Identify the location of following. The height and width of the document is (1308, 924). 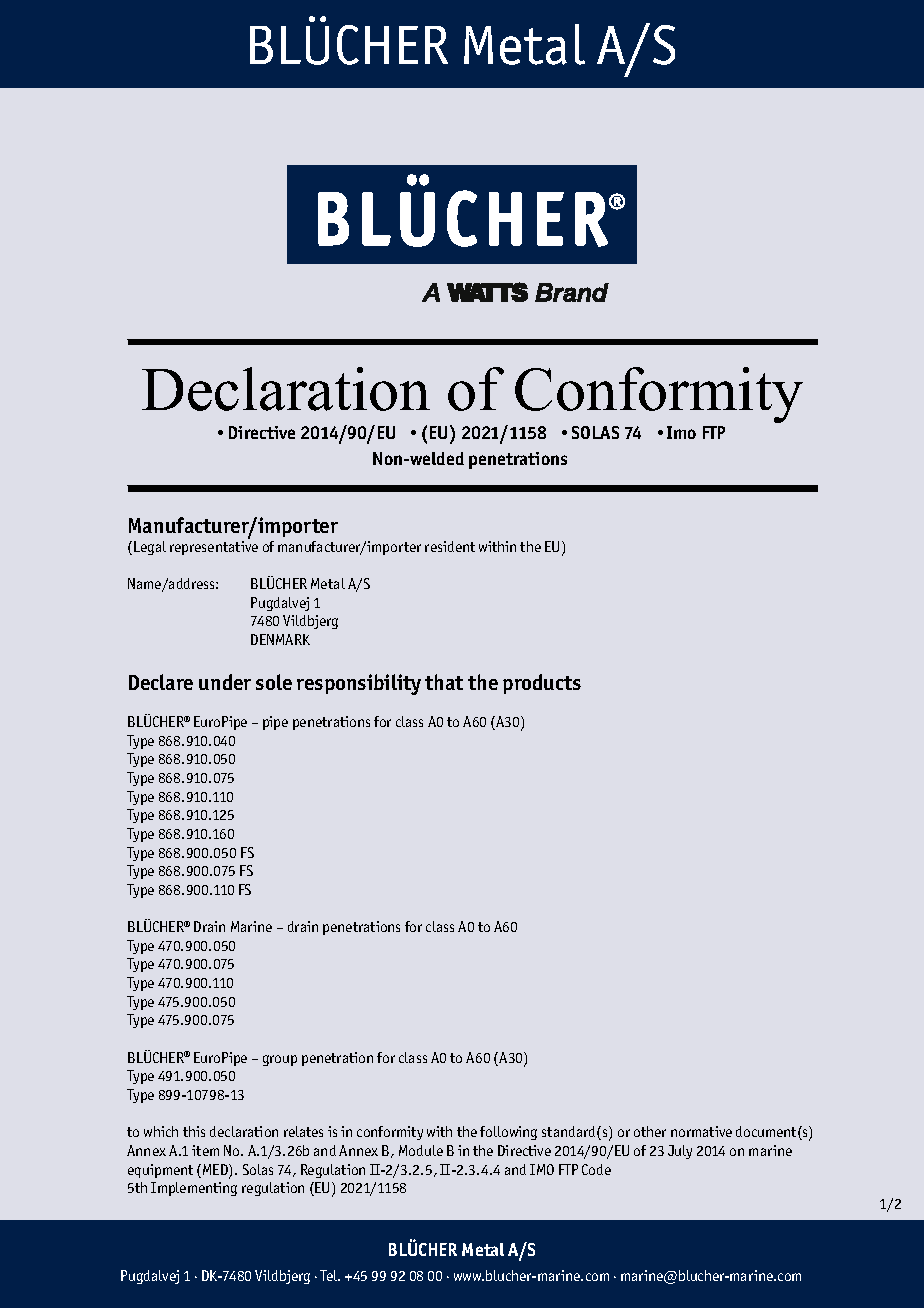
(508, 1133).
